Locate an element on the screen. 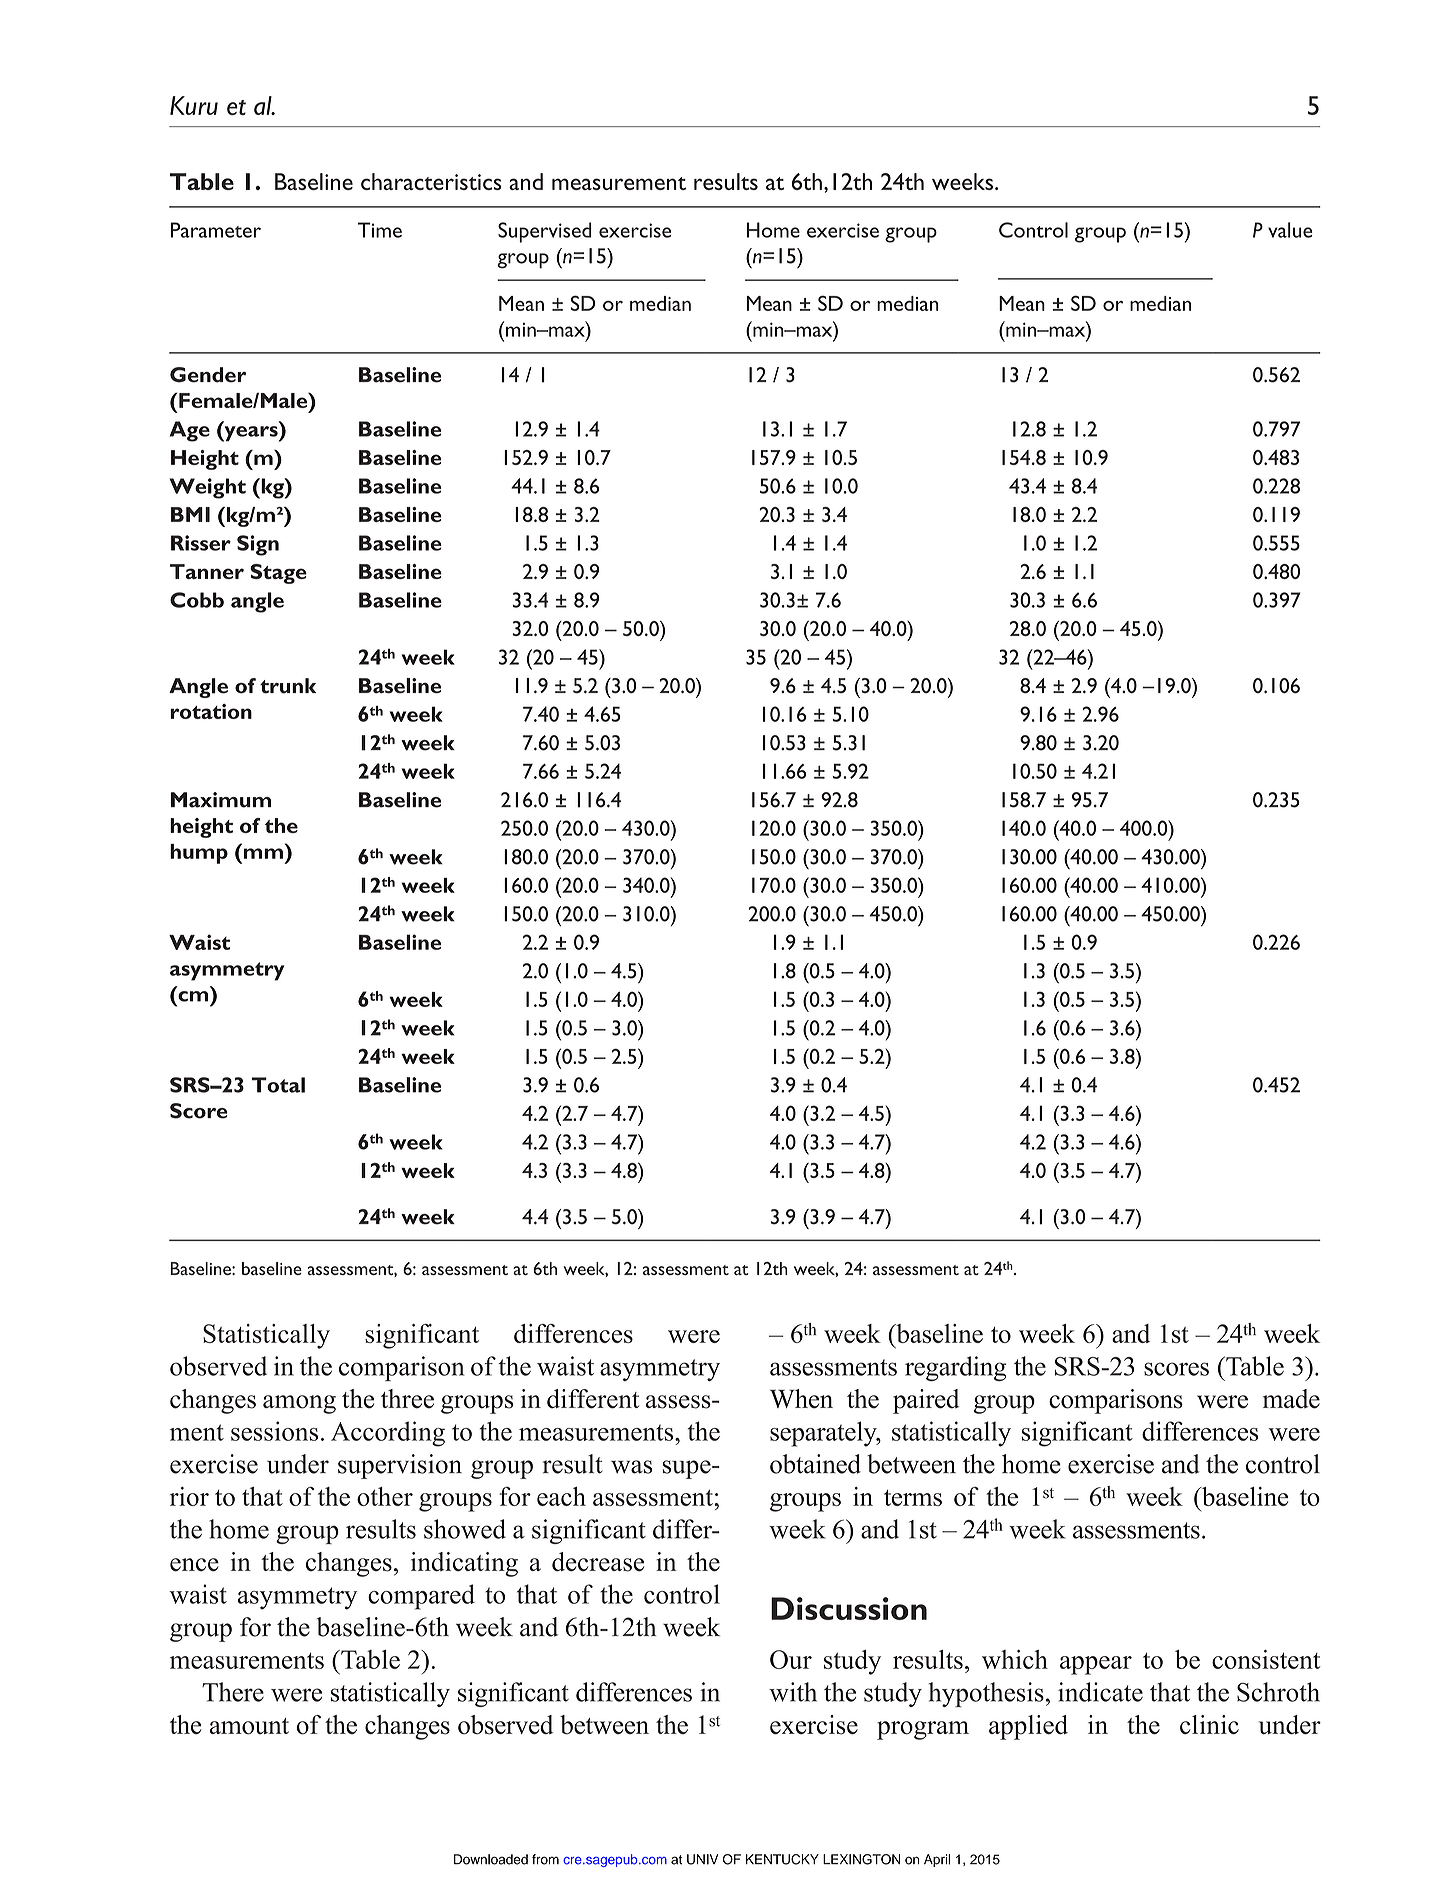 The height and width of the screenshot is (1894, 1455). obtained is located at coordinates (815, 1464).
